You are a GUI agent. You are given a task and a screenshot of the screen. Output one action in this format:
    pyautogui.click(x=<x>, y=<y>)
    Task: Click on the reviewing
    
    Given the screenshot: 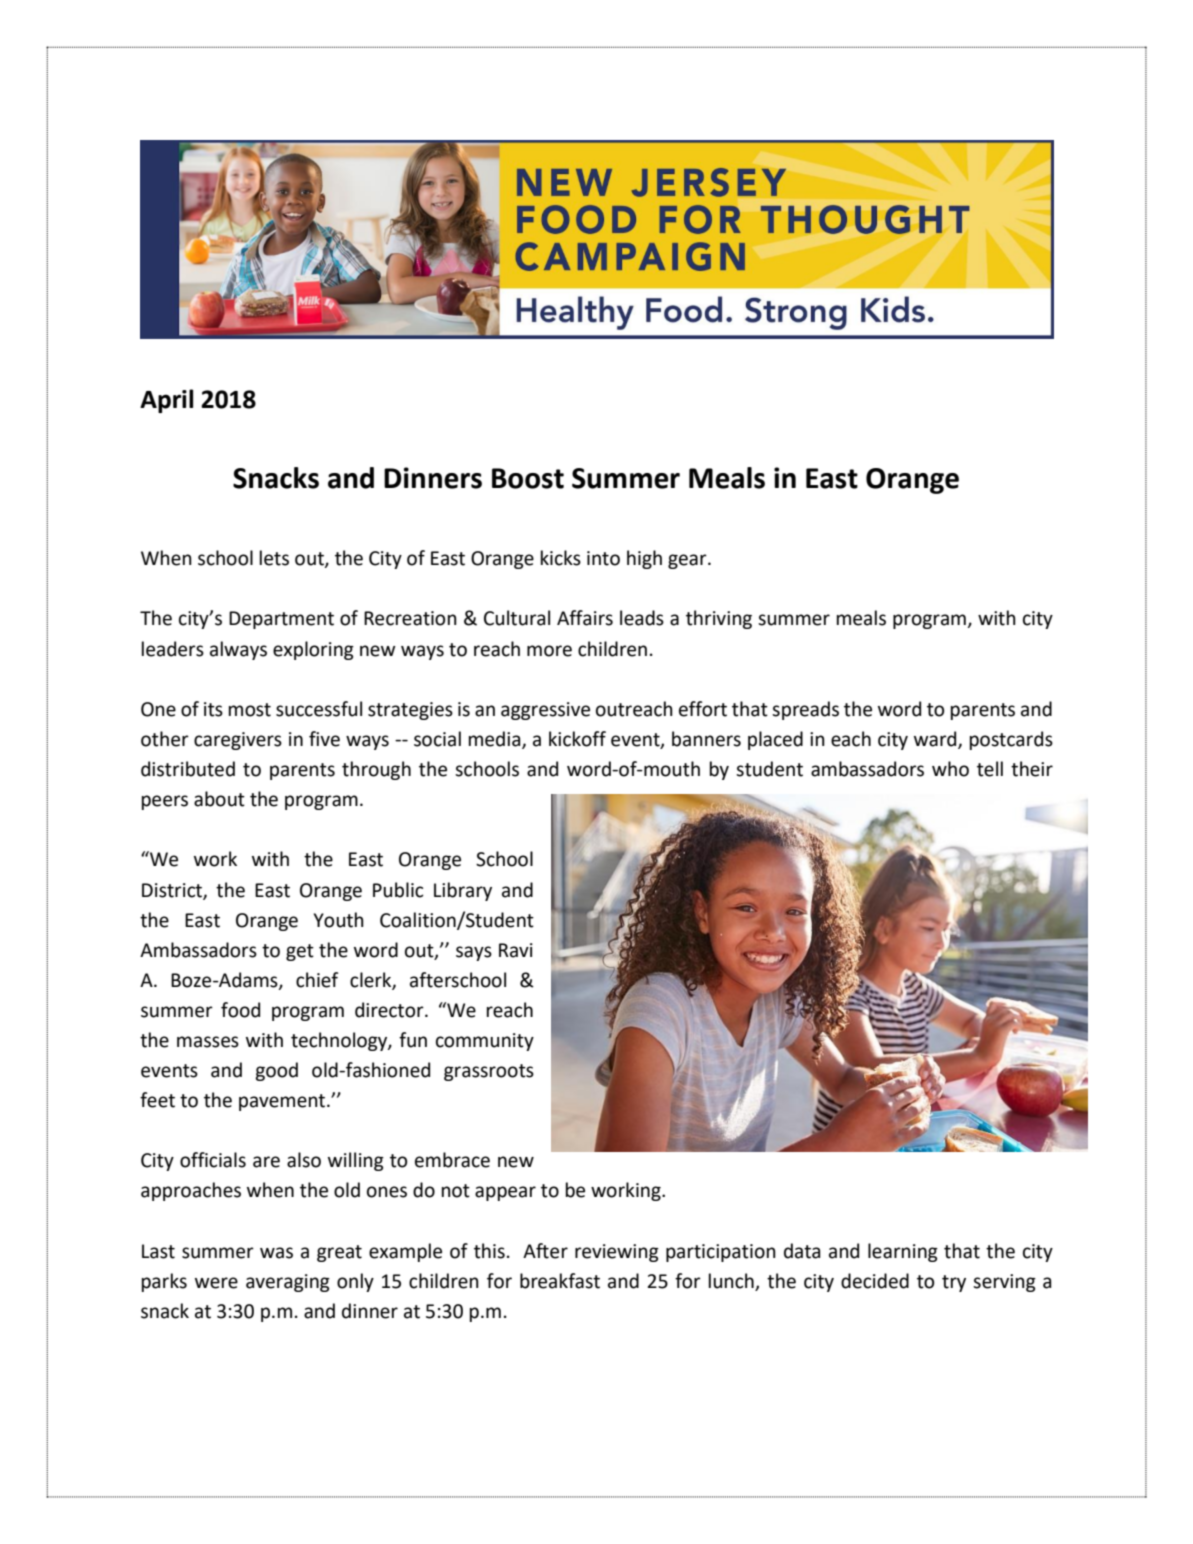 What is the action you would take?
    pyautogui.click(x=617, y=1253)
